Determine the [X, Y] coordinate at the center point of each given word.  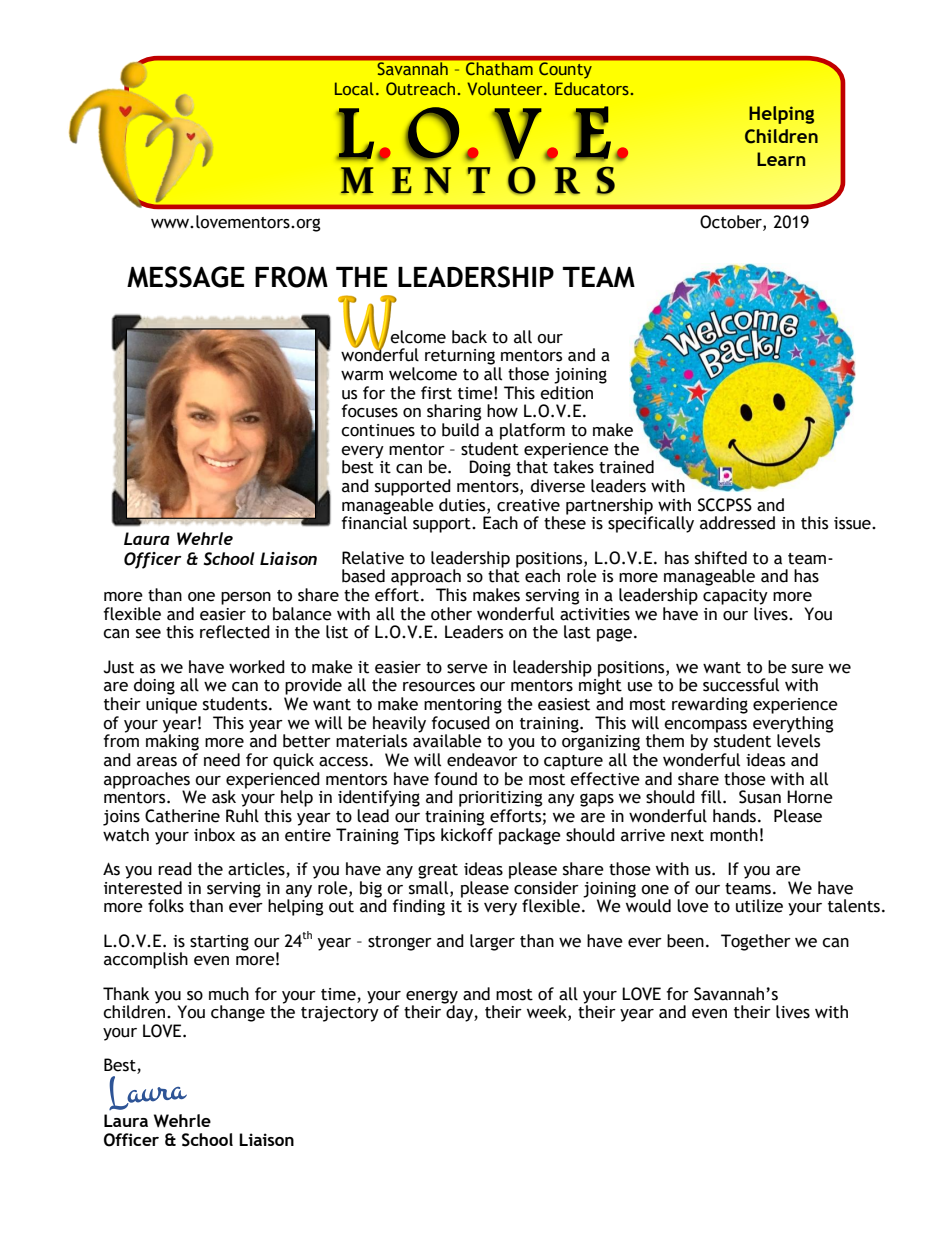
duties [463, 505]
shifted [721, 558]
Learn [781, 159]
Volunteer [506, 88]
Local [354, 88]
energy [432, 998]
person [246, 598]
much [229, 994]
